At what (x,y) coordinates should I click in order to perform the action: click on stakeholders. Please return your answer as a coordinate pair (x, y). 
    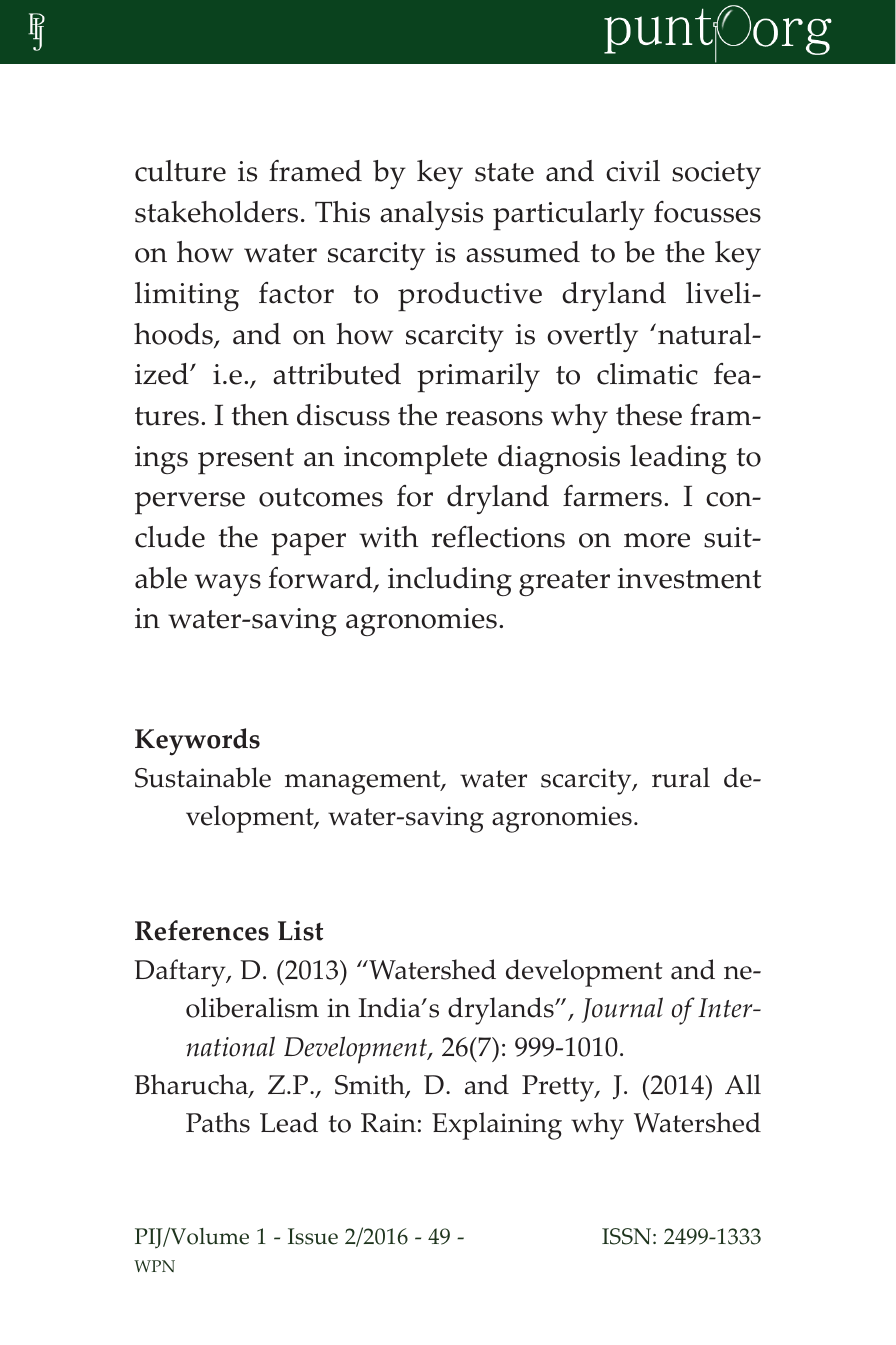
    Looking at the image, I should click on (216, 212).
